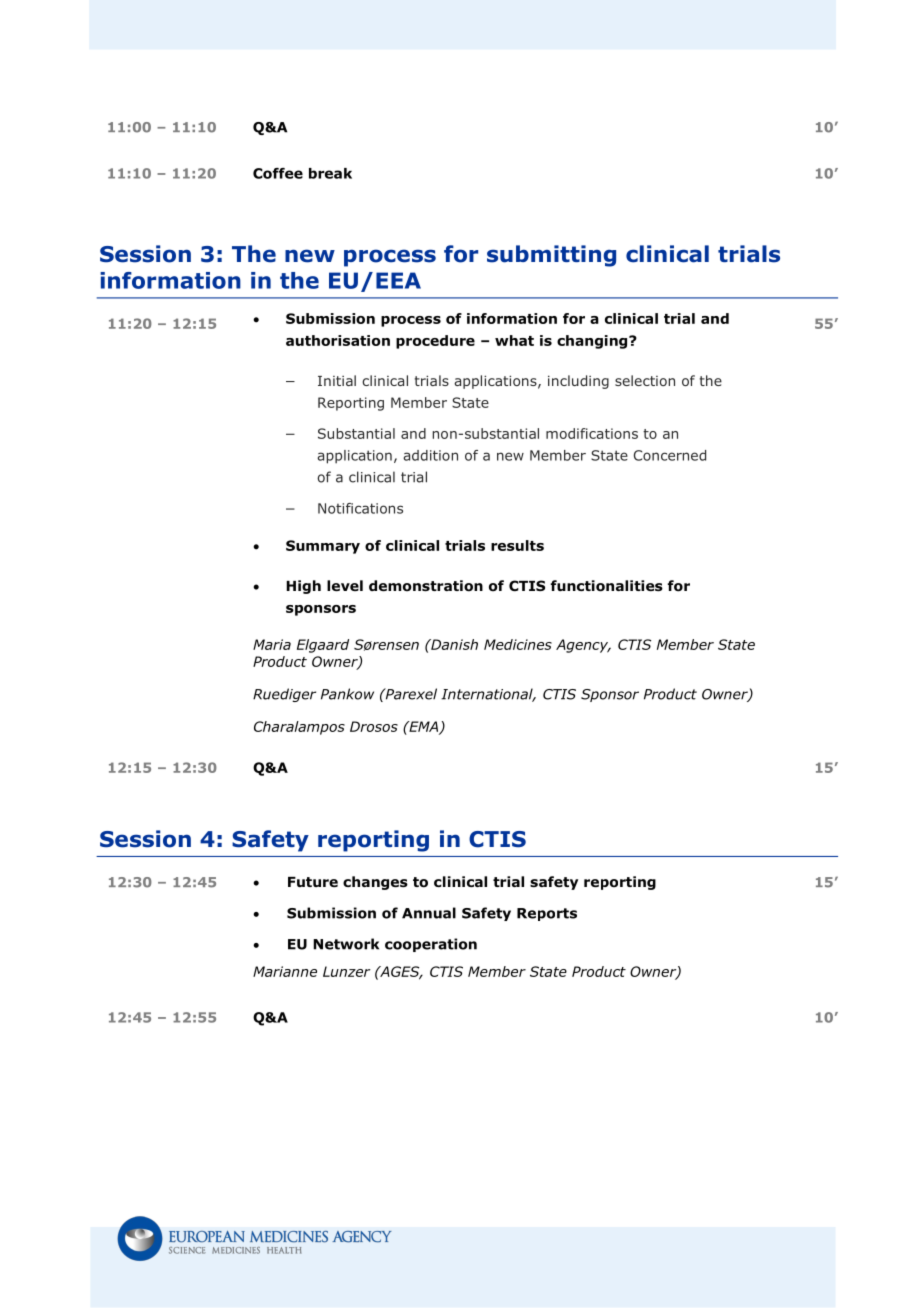 Image resolution: width=924 pixels, height=1308 pixels. Describe the element at coordinates (299, 728) in the document. I see `Charalampos` at that location.
